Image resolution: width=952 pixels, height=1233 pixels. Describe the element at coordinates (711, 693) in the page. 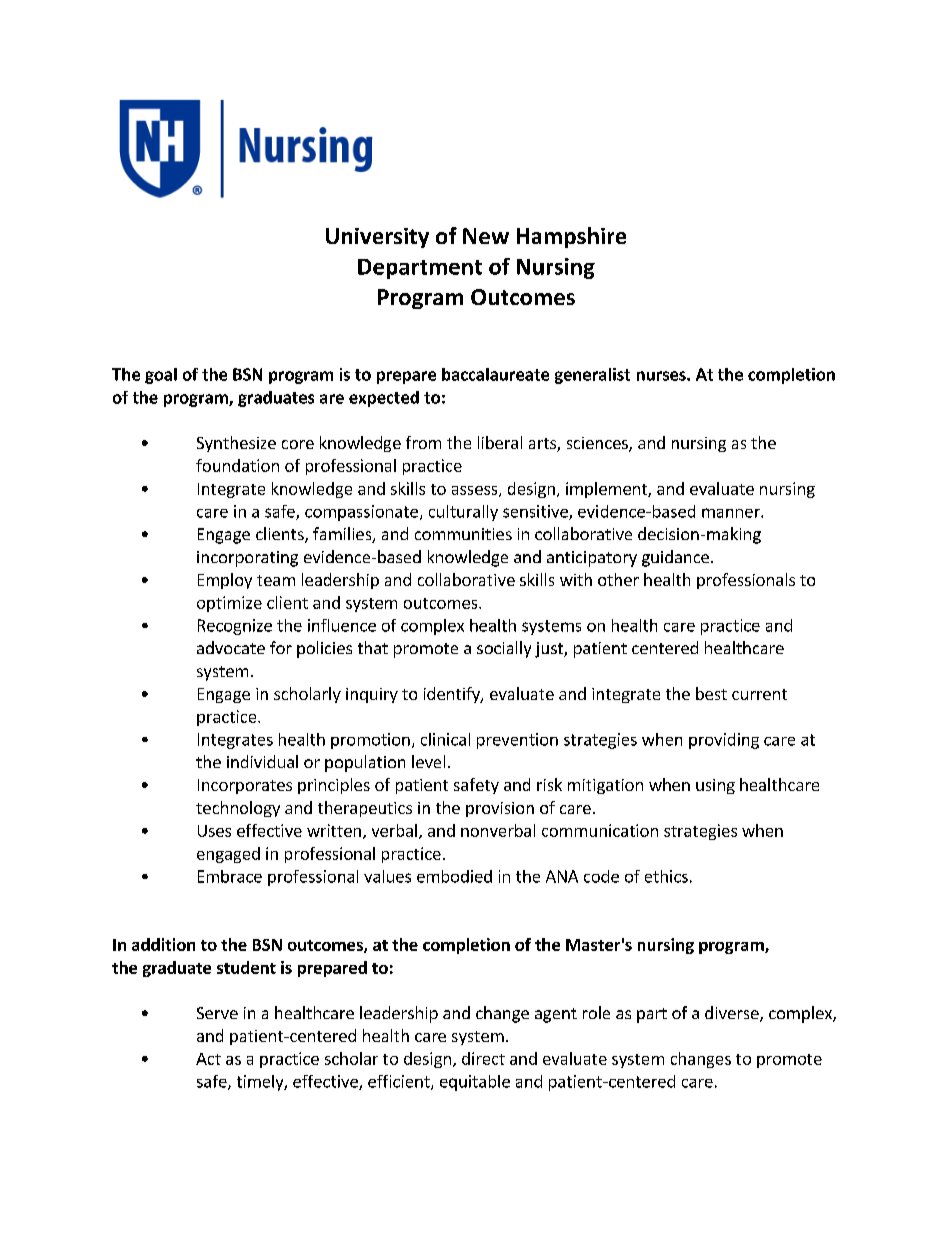

I see `best` at that location.
